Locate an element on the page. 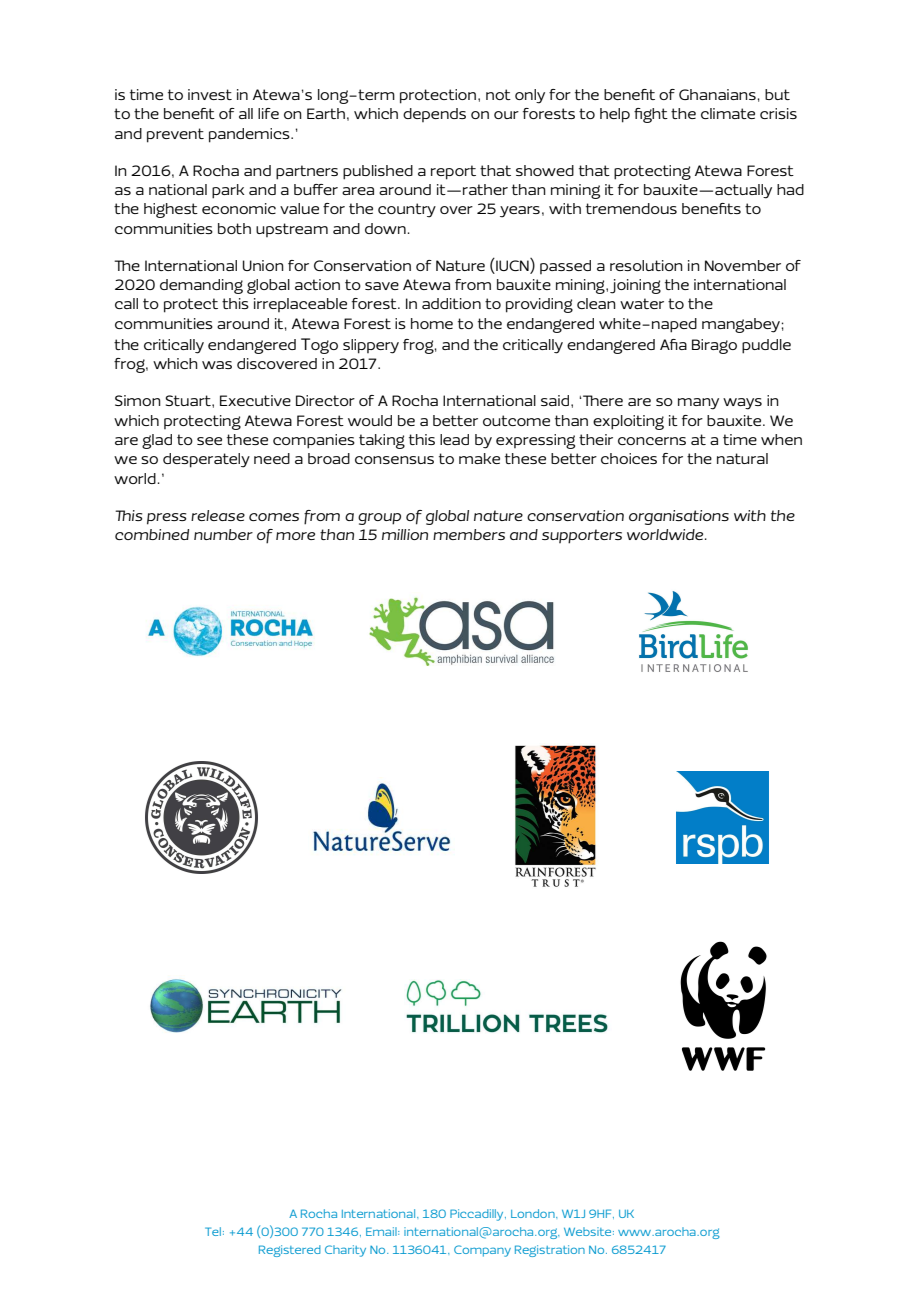 Image resolution: width=924 pixels, height=1308 pixels. Ghanaians is located at coordinates (717, 94).
